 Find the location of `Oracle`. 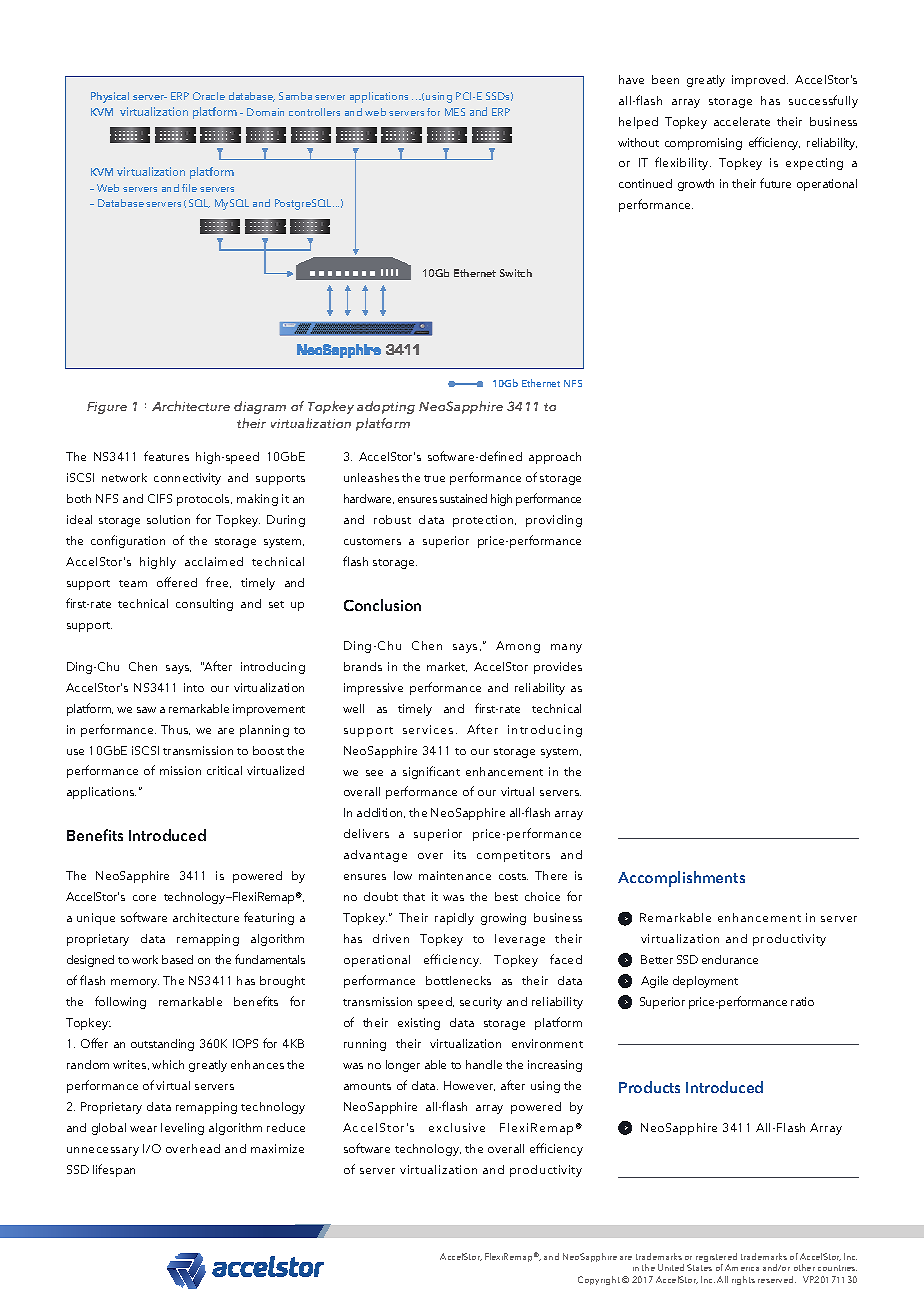

Oracle is located at coordinates (209, 96).
